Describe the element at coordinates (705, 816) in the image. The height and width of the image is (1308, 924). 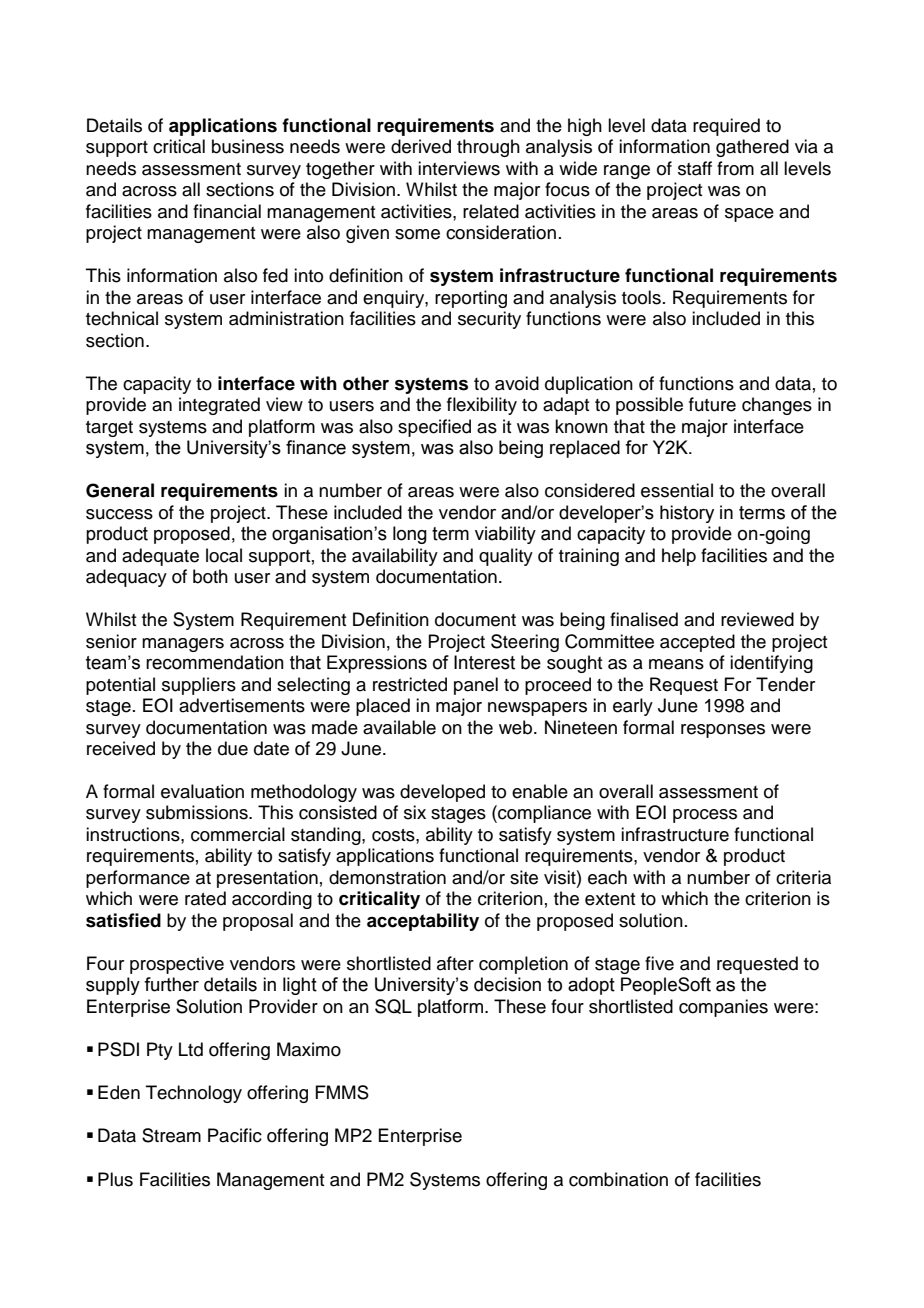
I see `process` at that location.
